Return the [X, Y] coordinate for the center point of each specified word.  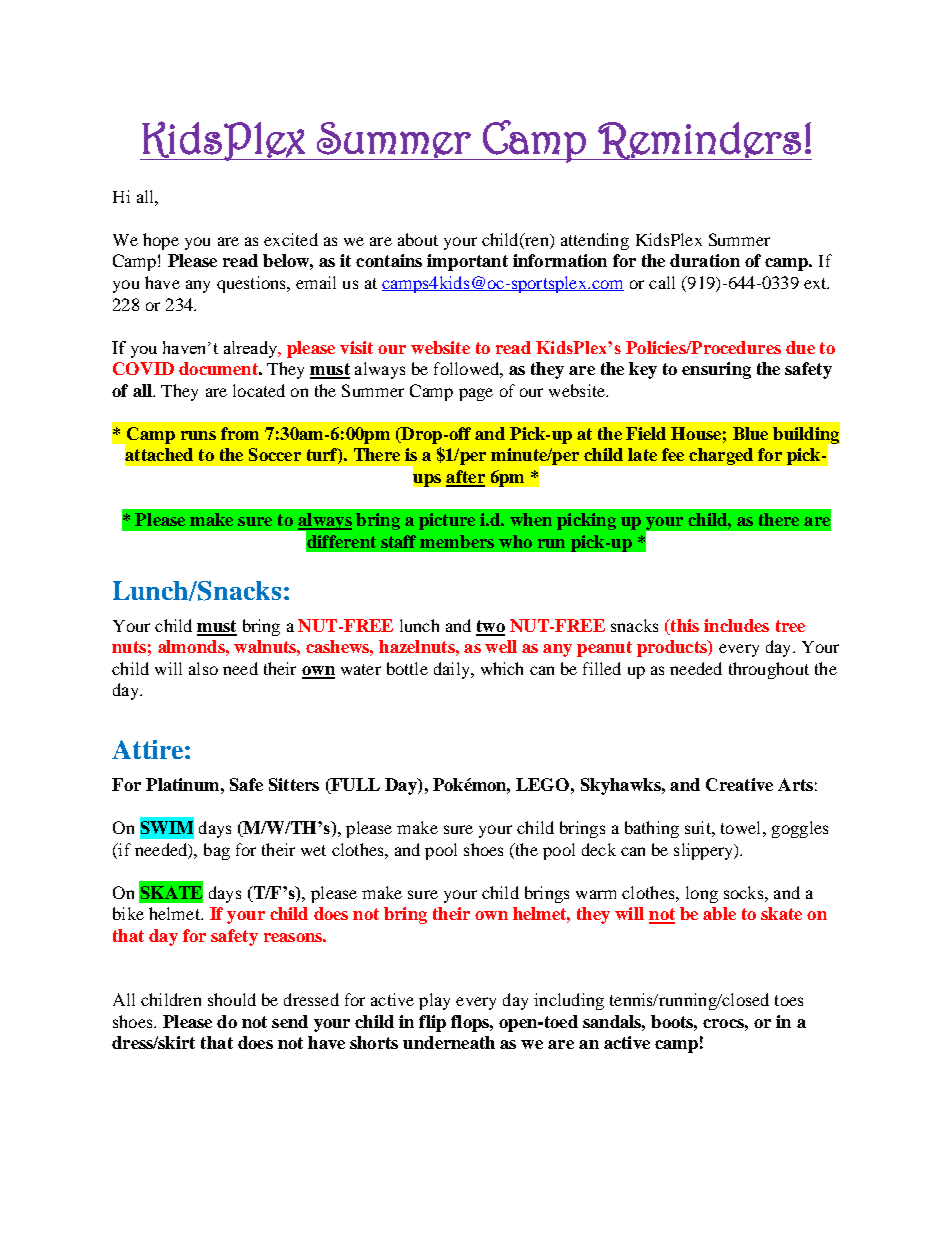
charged [721, 456]
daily [453, 670]
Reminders [700, 141]
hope [161, 241]
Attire [147, 749]
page [476, 394]
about [418, 239]
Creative [739, 784]
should [232, 999]
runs [198, 435]
